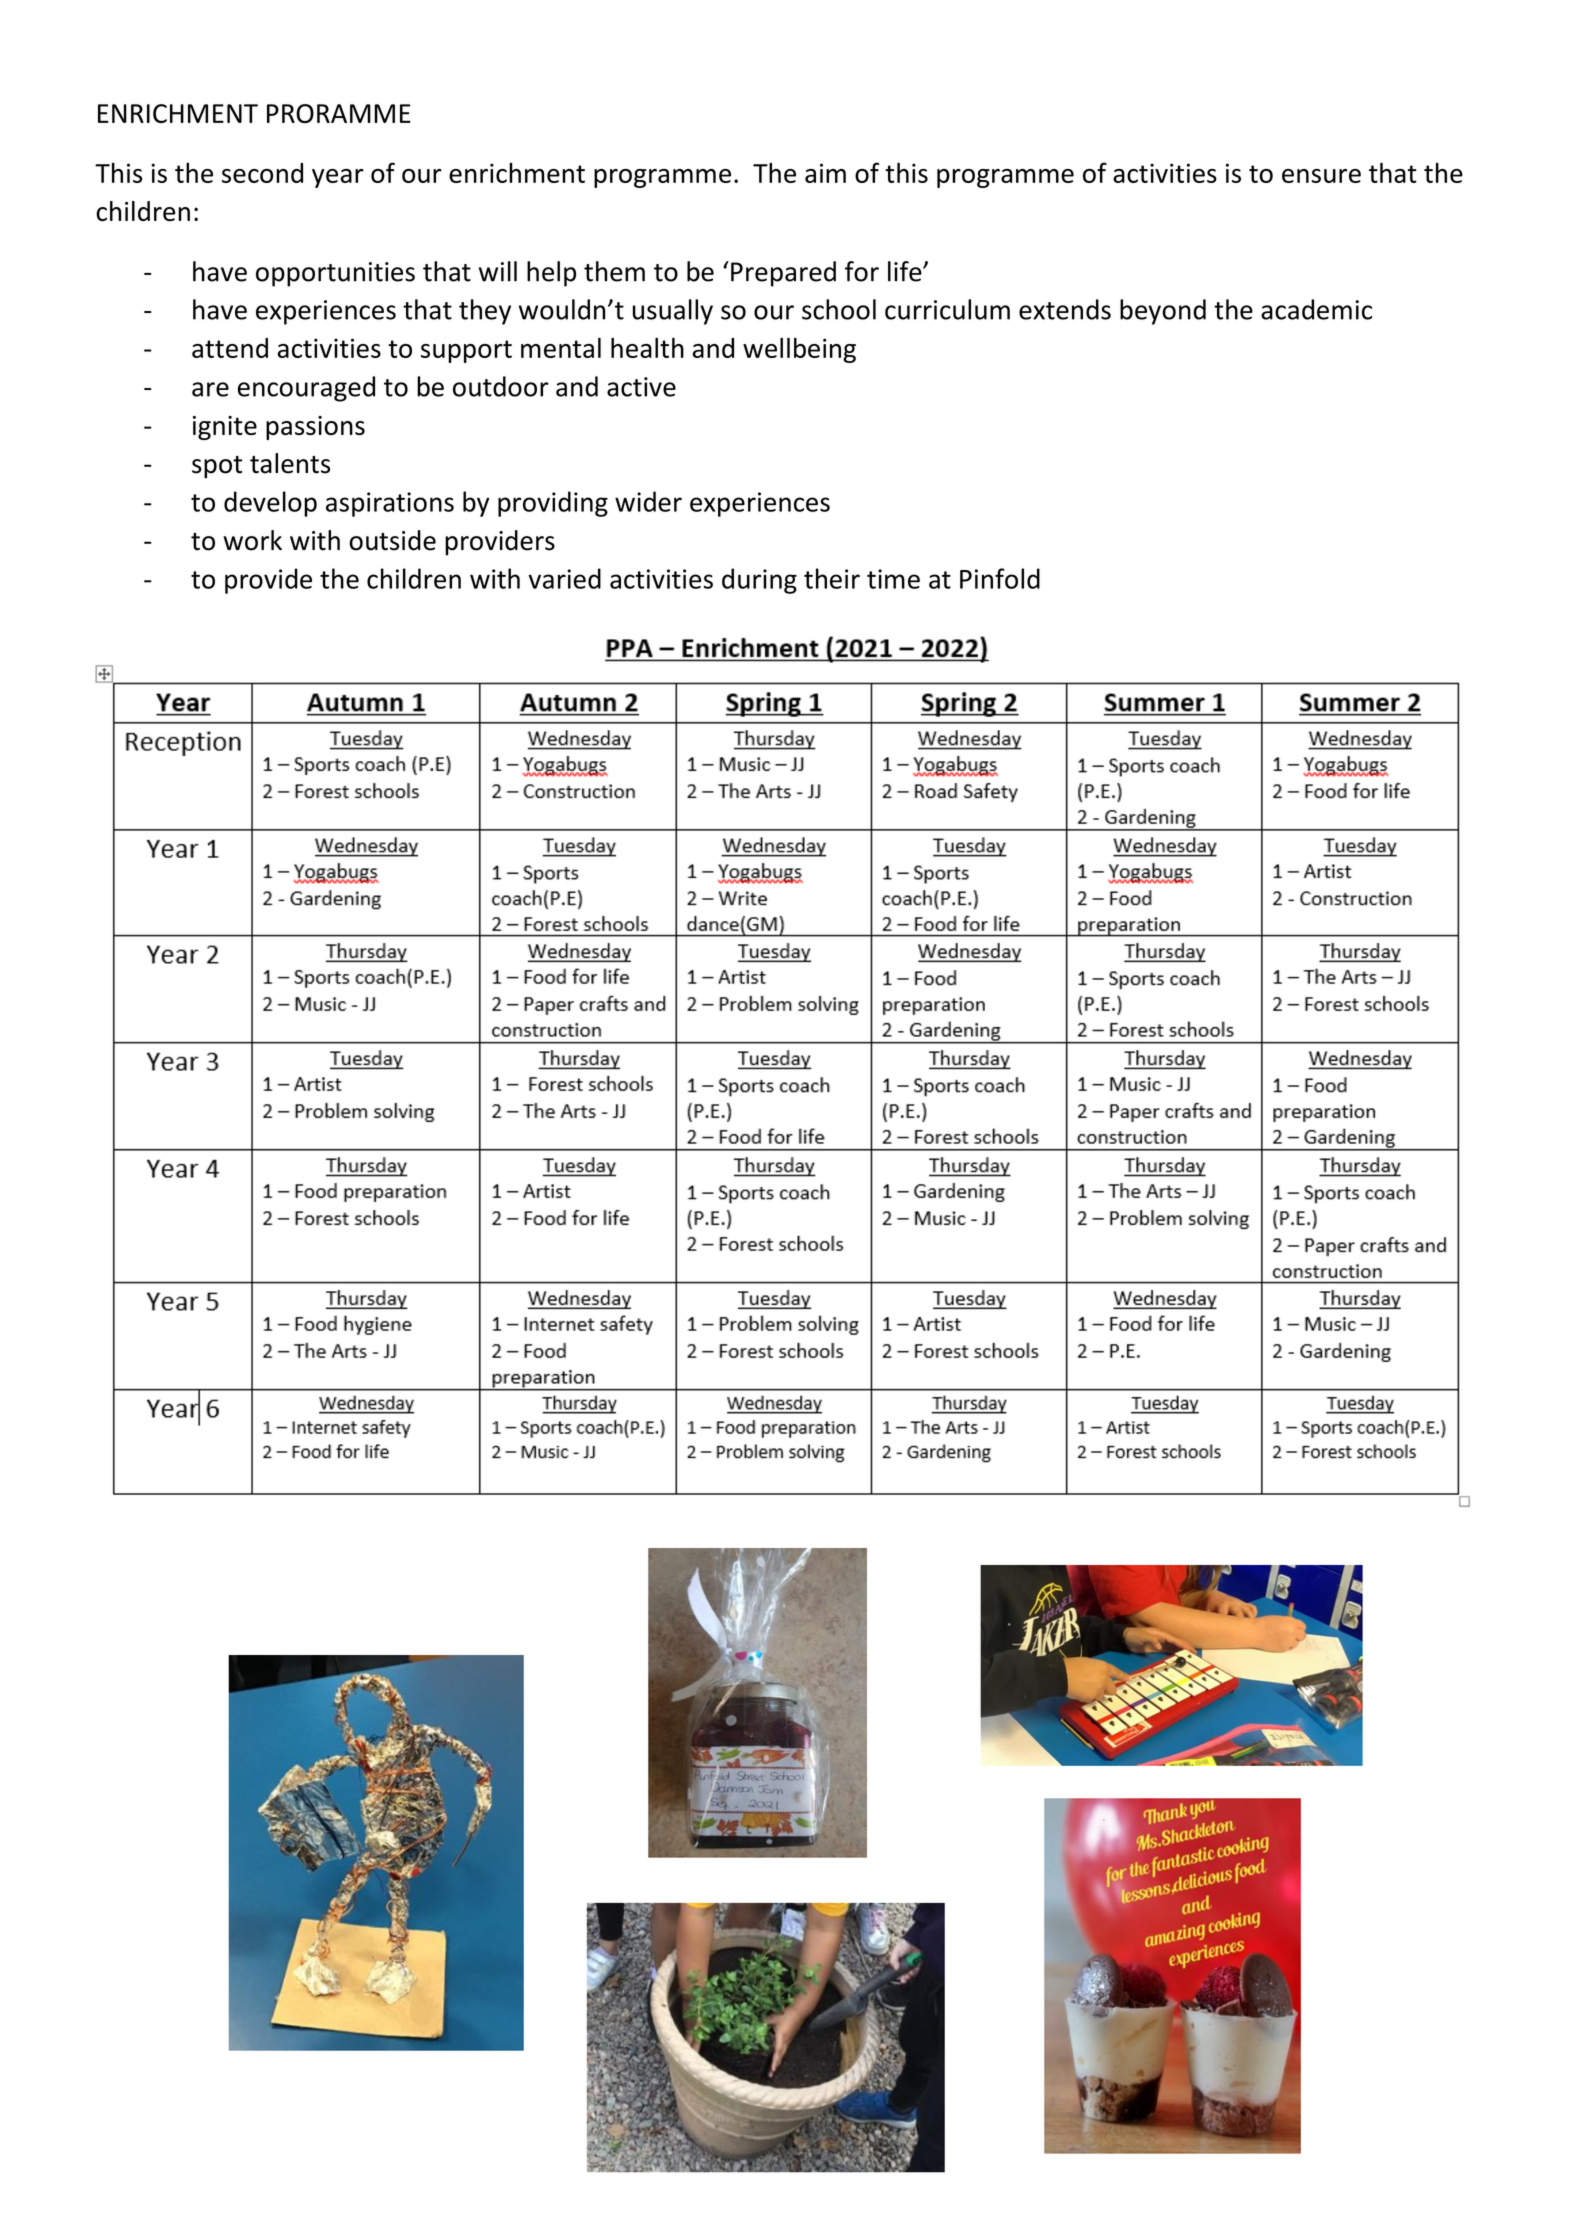  Describe the element at coordinates (230, 348) in the screenshot. I see `attend` at that location.
